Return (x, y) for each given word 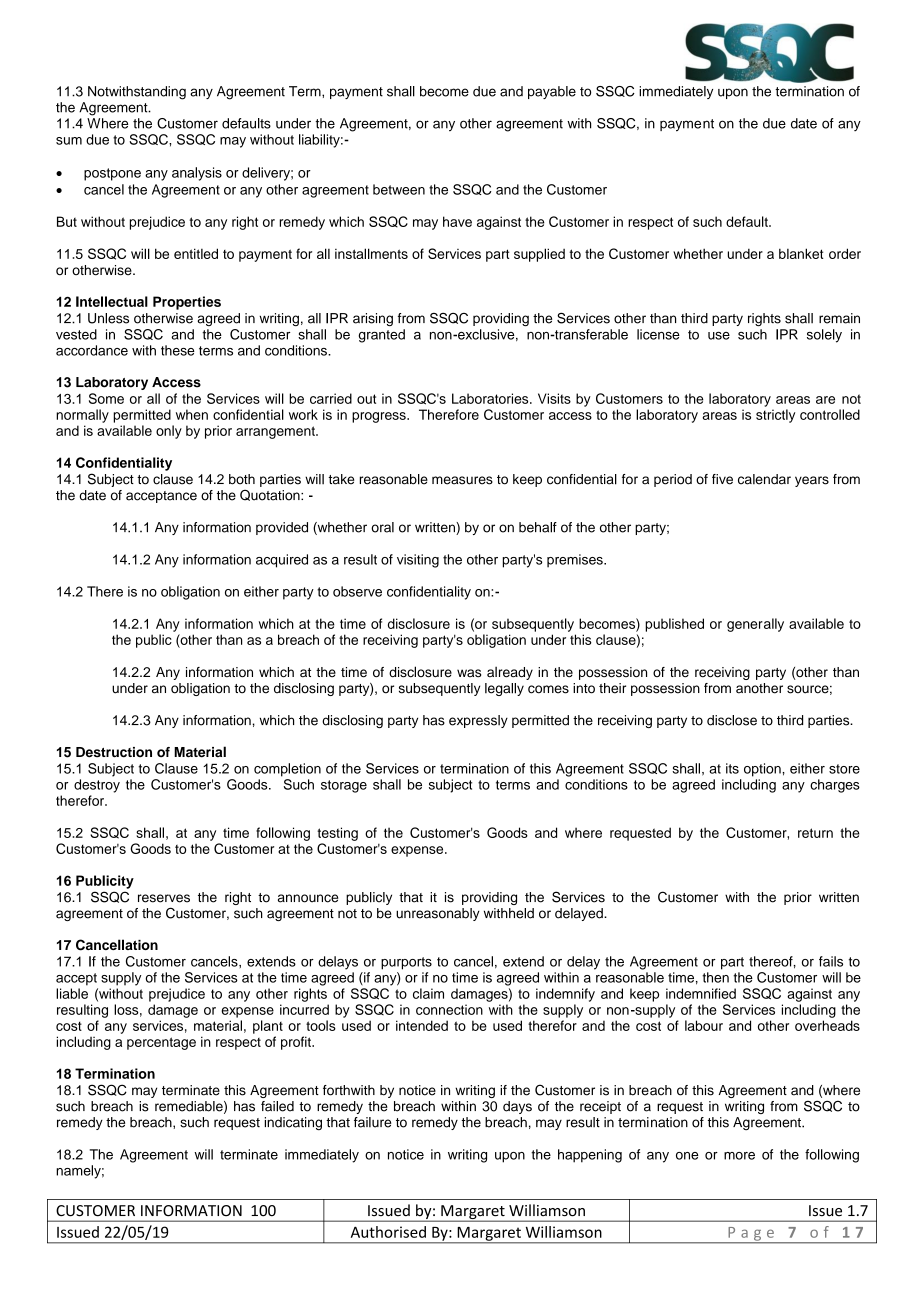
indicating (293, 1123)
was (469, 673)
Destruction (114, 752)
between (399, 189)
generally (755, 625)
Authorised (388, 1232)
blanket (801, 253)
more (739, 1156)
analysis (197, 174)
